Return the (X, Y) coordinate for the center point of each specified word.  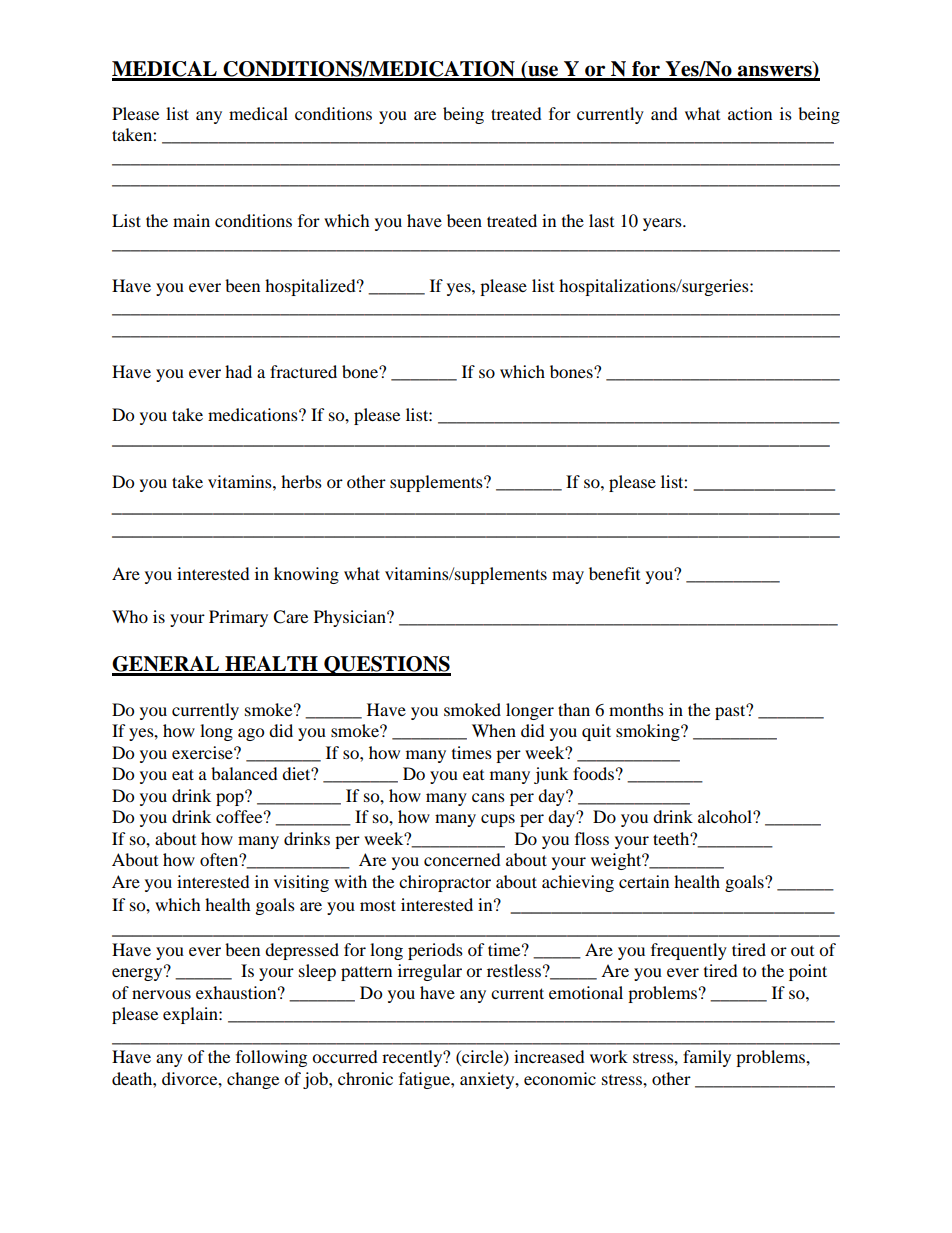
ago (251, 734)
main (191, 220)
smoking (649, 732)
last (601, 220)
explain (191, 1015)
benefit (614, 573)
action (750, 113)
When (494, 730)
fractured (303, 371)
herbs (301, 481)
